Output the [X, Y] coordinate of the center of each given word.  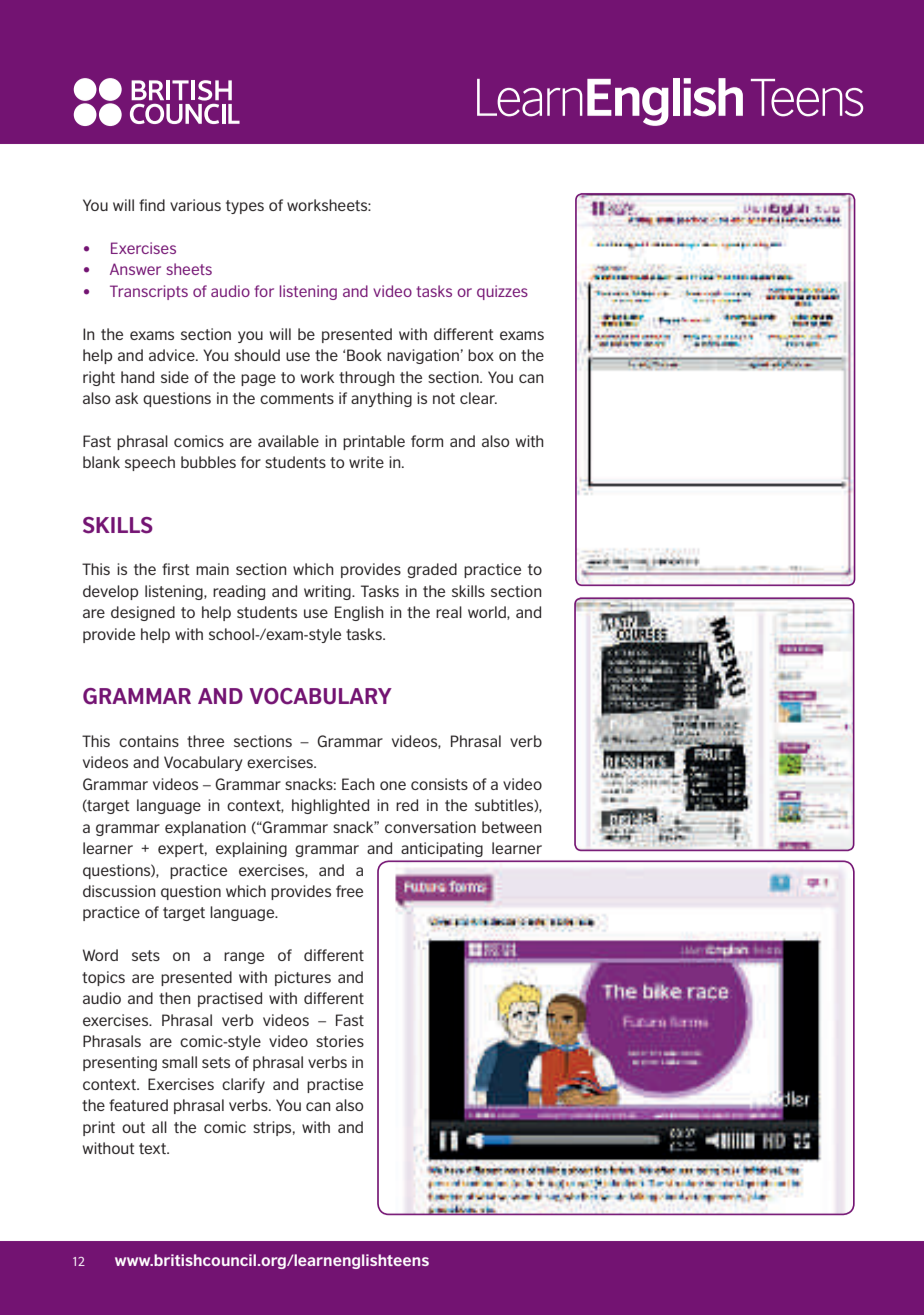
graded [432, 570]
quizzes [502, 292]
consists [439, 784]
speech [150, 463]
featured [138, 1105]
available [288, 441]
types [245, 207]
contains [149, 741]
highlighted [330, 806]
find [152, 205]
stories [340, 1041]
